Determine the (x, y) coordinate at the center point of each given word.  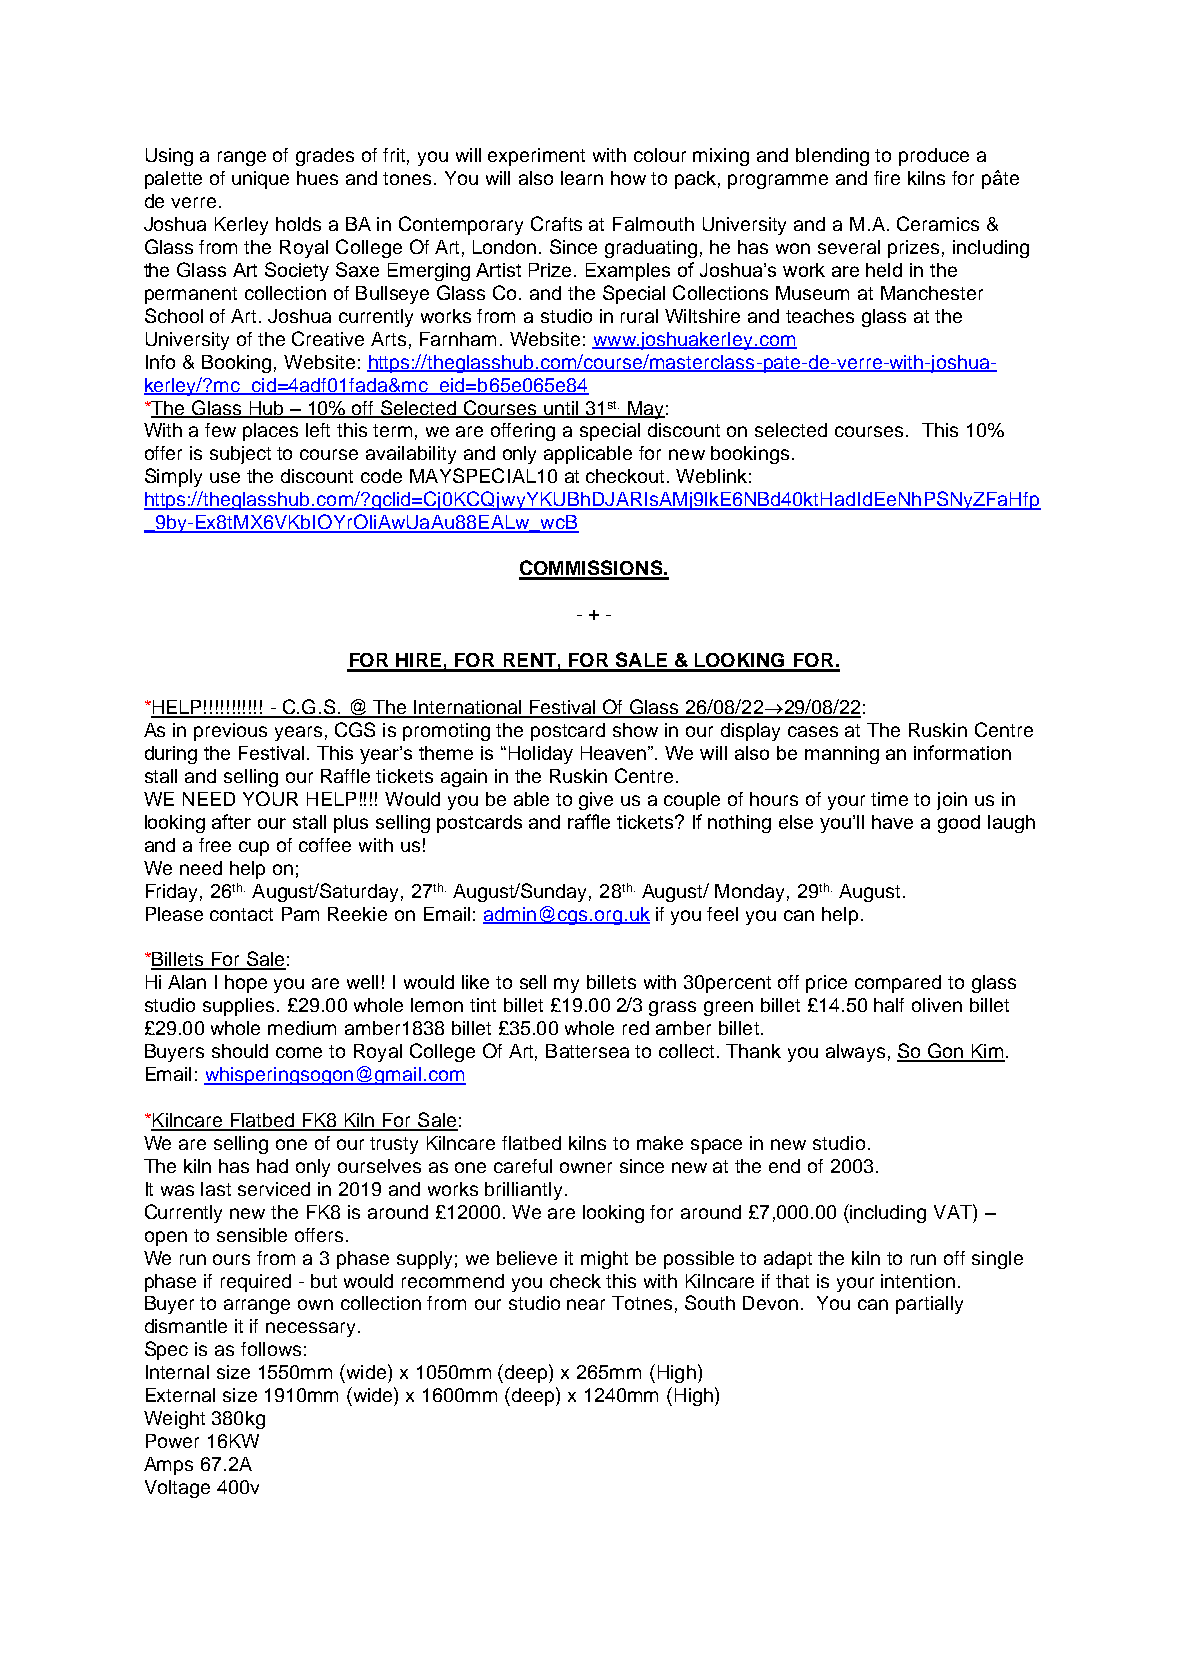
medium (302, 1028)
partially (929, 1305)
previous (230, 732)
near (586, 1304)
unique (260, 180)
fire (887, 178)
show (635, 730)
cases (813, 731)
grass (672, 1008)
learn (582, 178)
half (889, 1005)
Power (172, 1441)
